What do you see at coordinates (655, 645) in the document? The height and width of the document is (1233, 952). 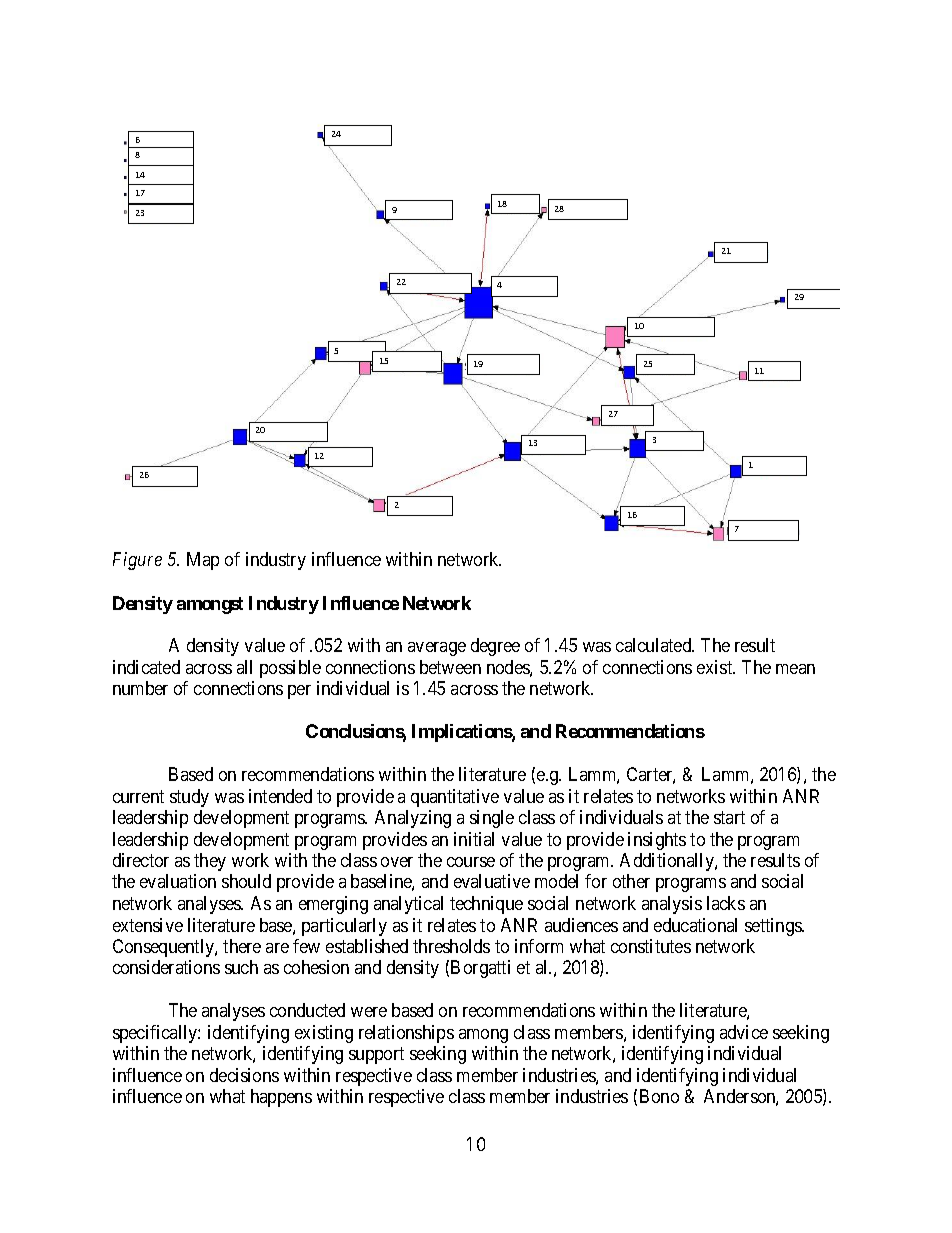 I see `calculated` at bounding box center [655, 645].
